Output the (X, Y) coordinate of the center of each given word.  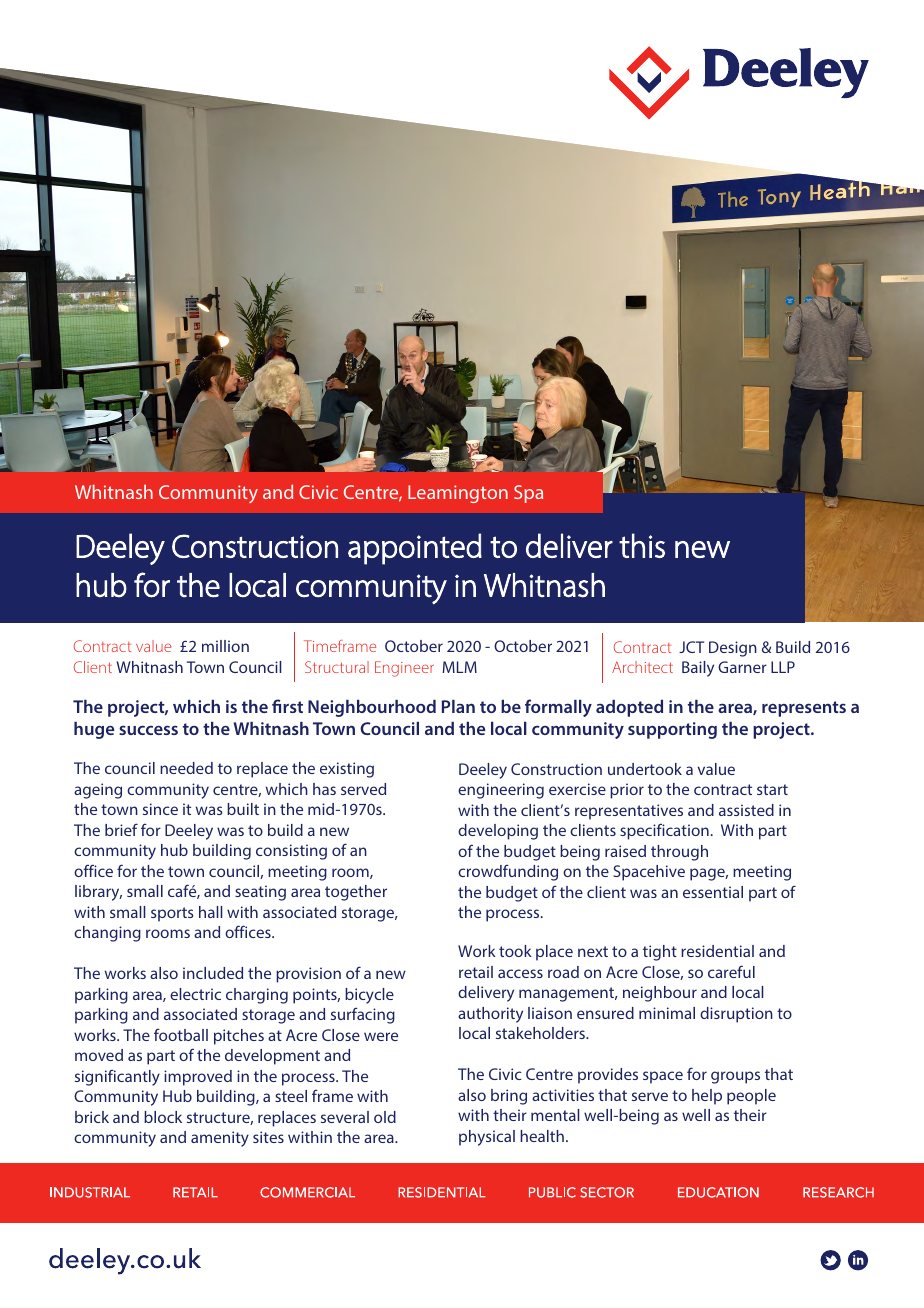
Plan (458, 706)
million (225, 646)
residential (717, 951)
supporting (672, 730)
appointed (415, 549)
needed (186, 768)
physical (487, 1138)
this (642, 545)
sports (172, 914)
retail (476, 972)
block (163, 1117)
